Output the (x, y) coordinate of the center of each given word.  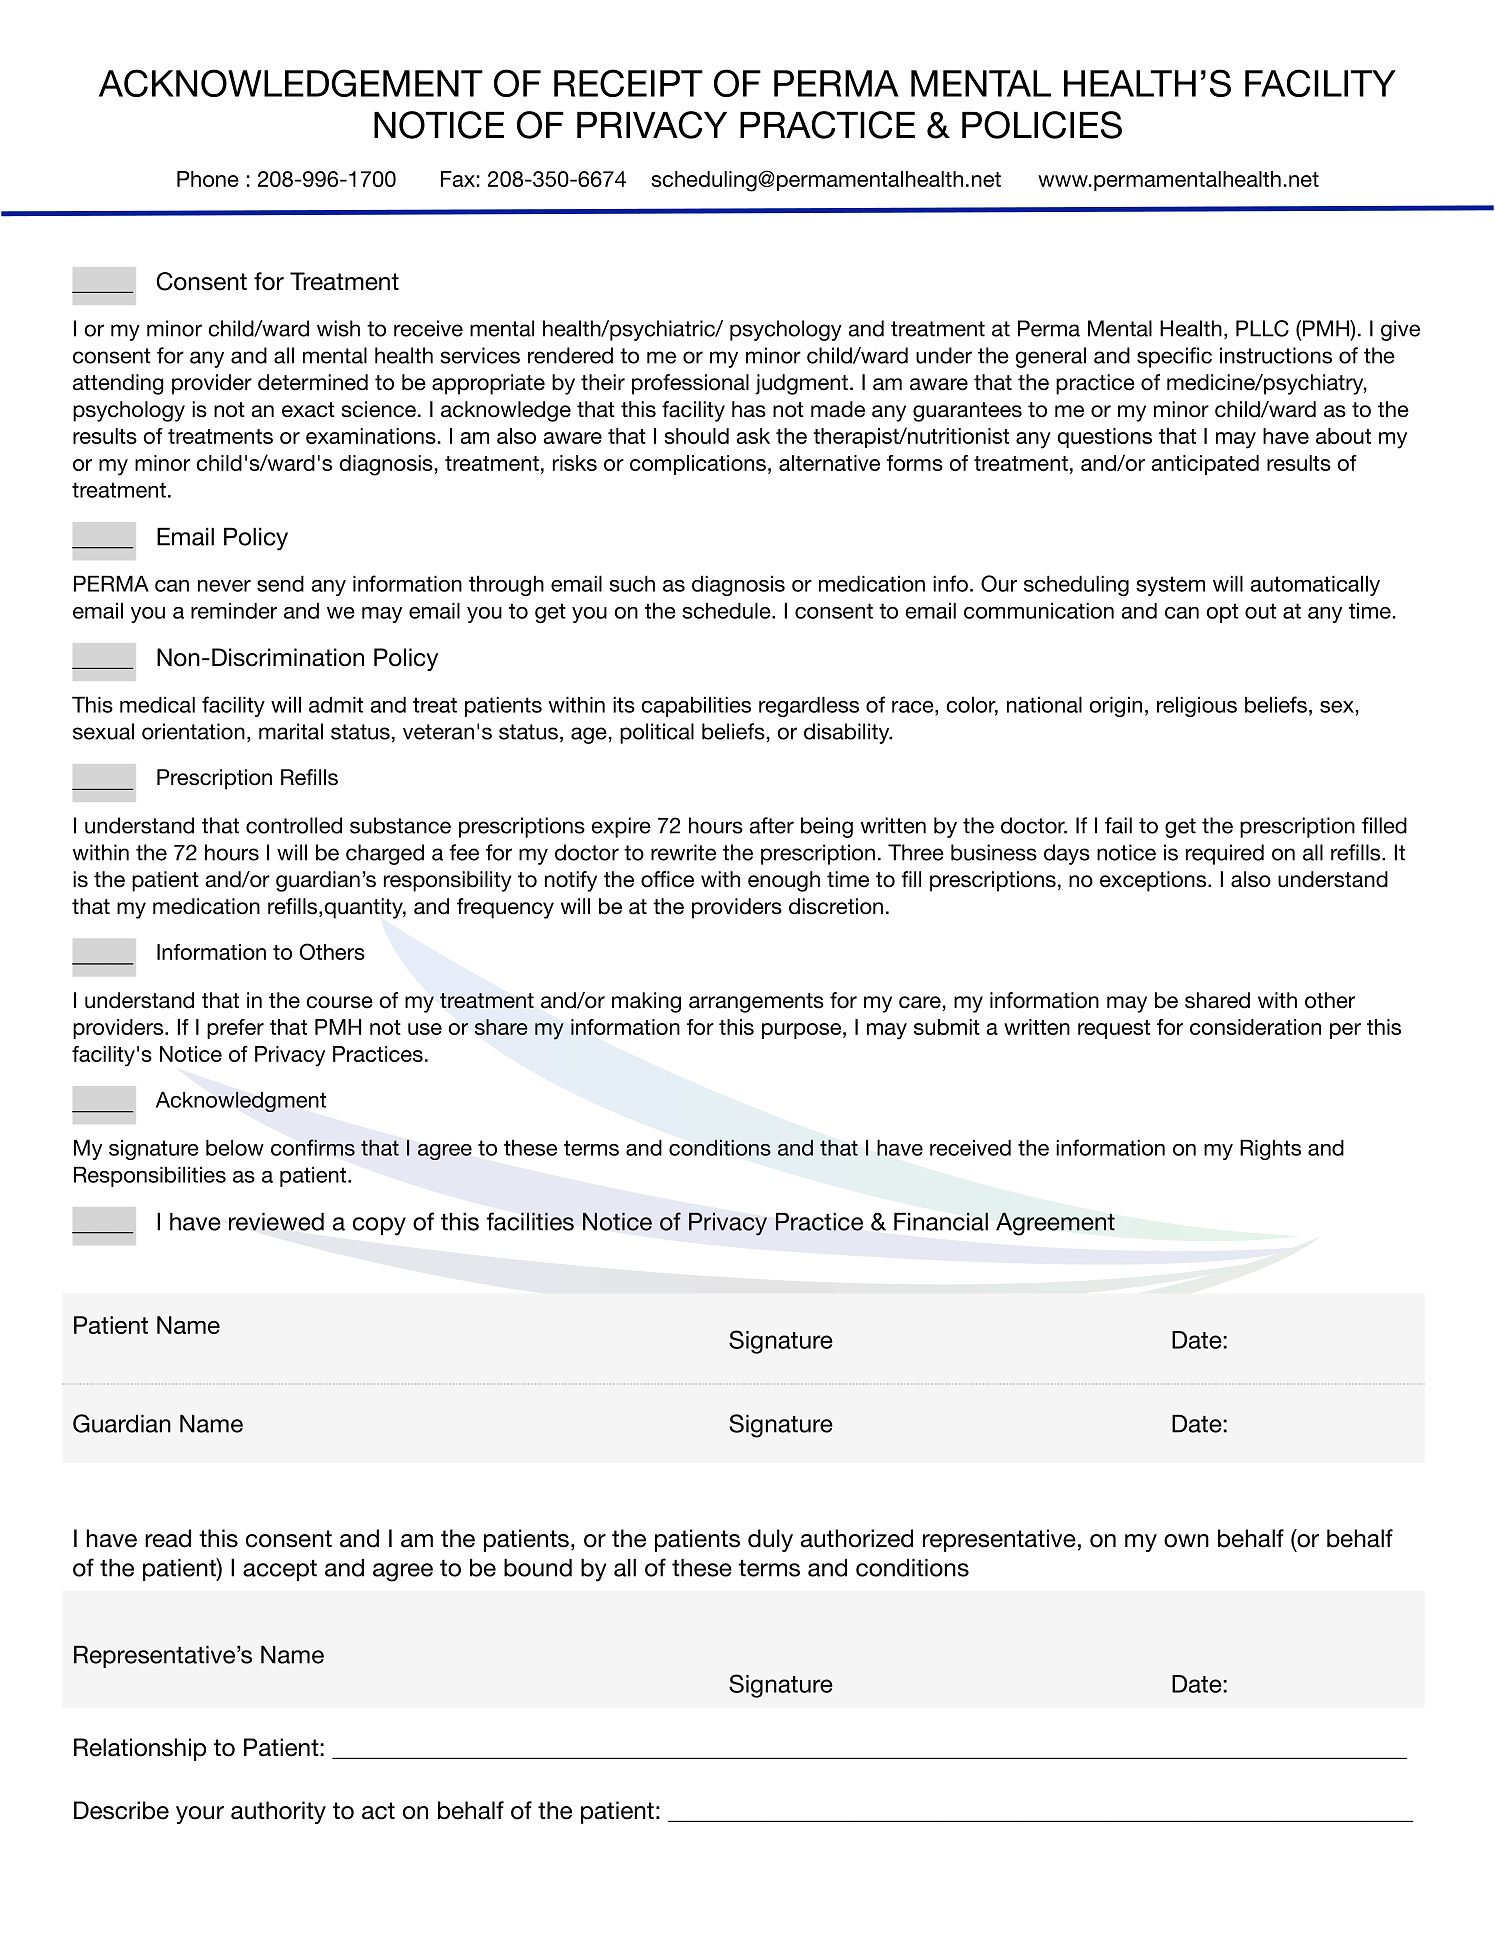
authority (278, 1812)
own (1186, 1541)
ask (753, 436)
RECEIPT (628, 83)
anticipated (1205, 465)
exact (308, 410)
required (1225, 854)
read (168, 1538)
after (771, 825)
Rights (1270, 1149)
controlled (294, 825)
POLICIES (1042, 125)
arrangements (756, 1003)
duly (770, 1540)
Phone (208, 179)
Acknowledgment (241, 1101)
